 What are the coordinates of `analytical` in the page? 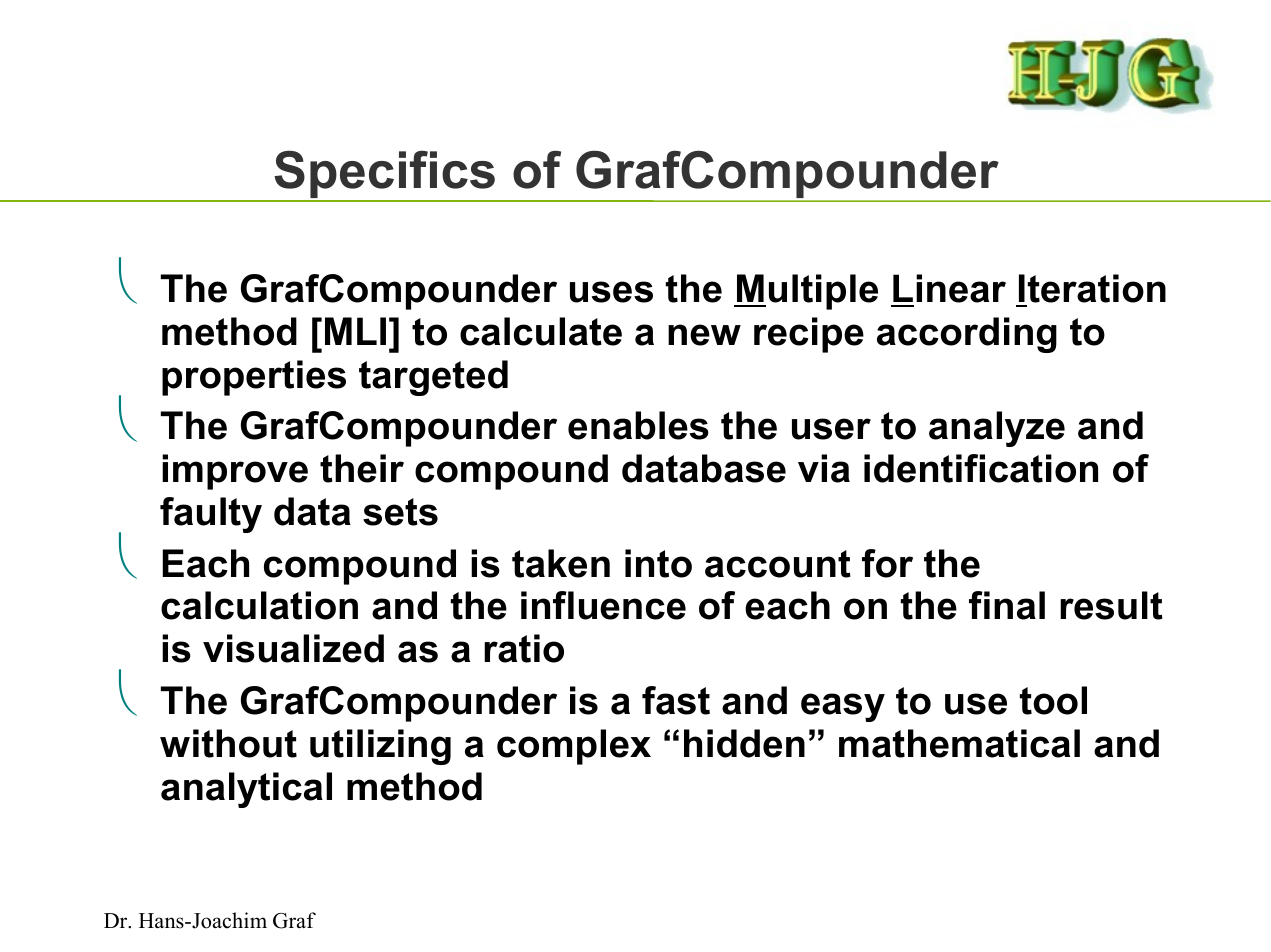 It's located at (246, 790).
